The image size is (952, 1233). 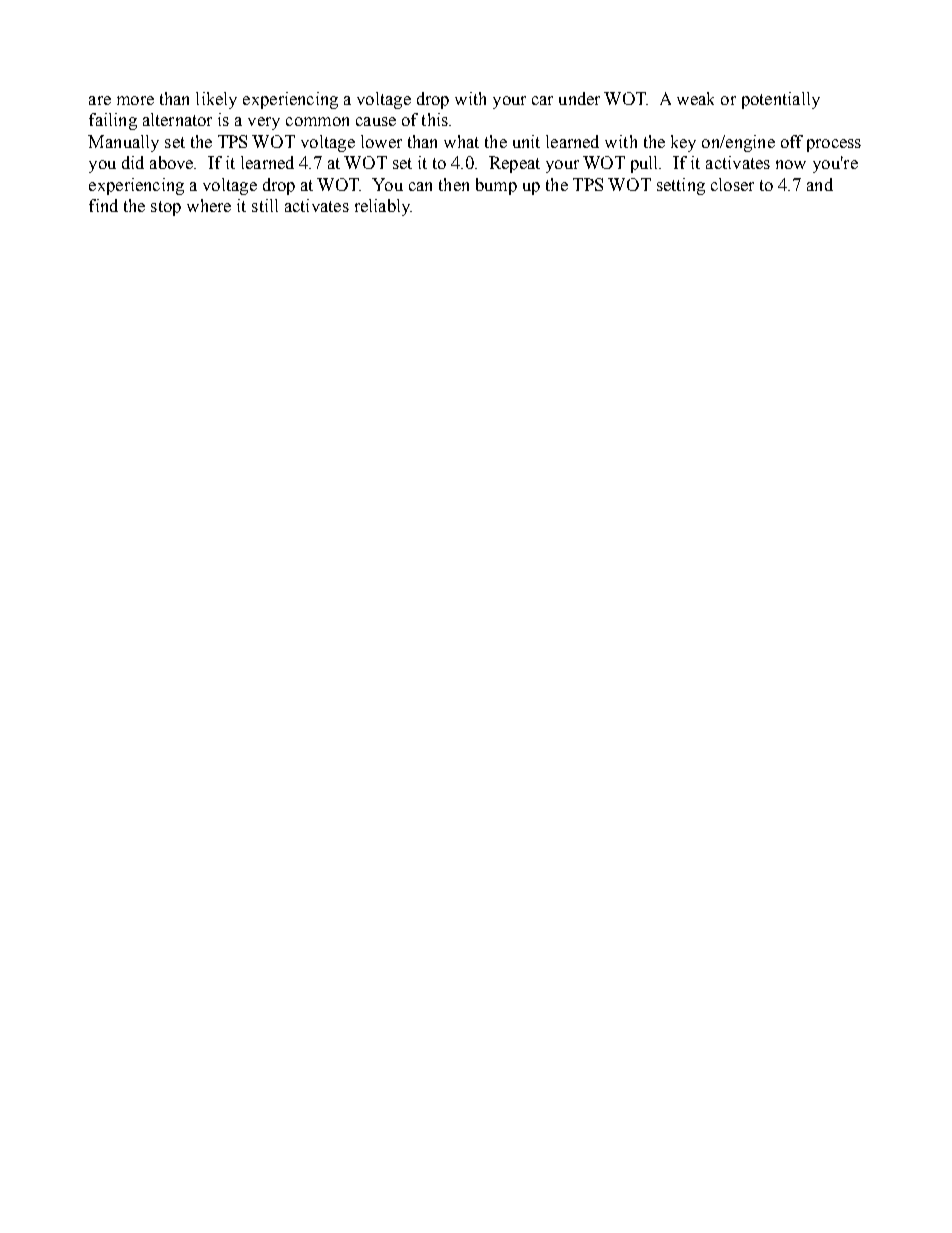 What do you see at coordinates (542, 100) in the screenshot?
I see `car` at bounding box center [542, 100].
